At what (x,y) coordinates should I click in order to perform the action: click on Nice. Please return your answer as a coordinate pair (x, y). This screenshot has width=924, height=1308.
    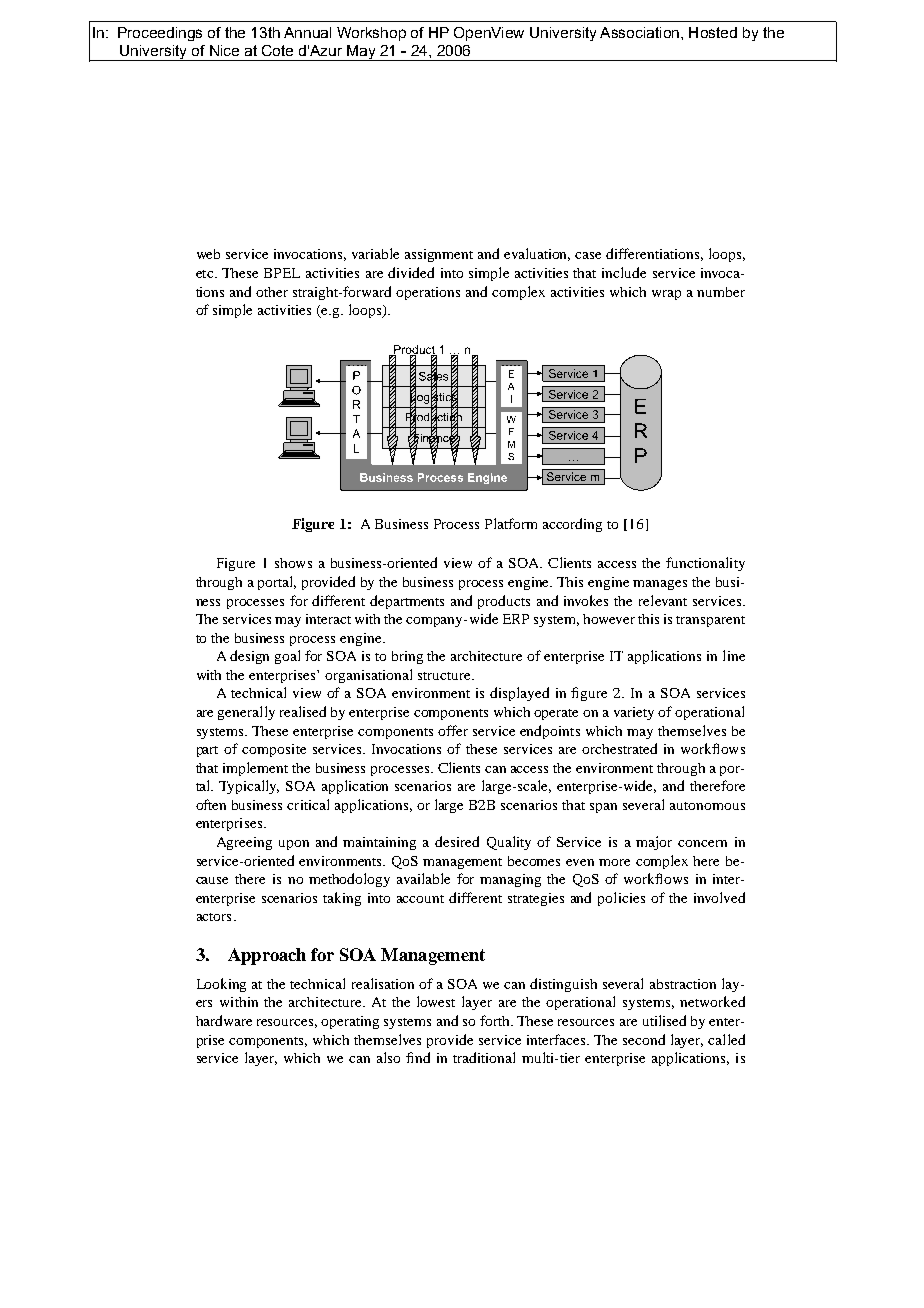
    Looking at the image, I should click on (224, 50).
